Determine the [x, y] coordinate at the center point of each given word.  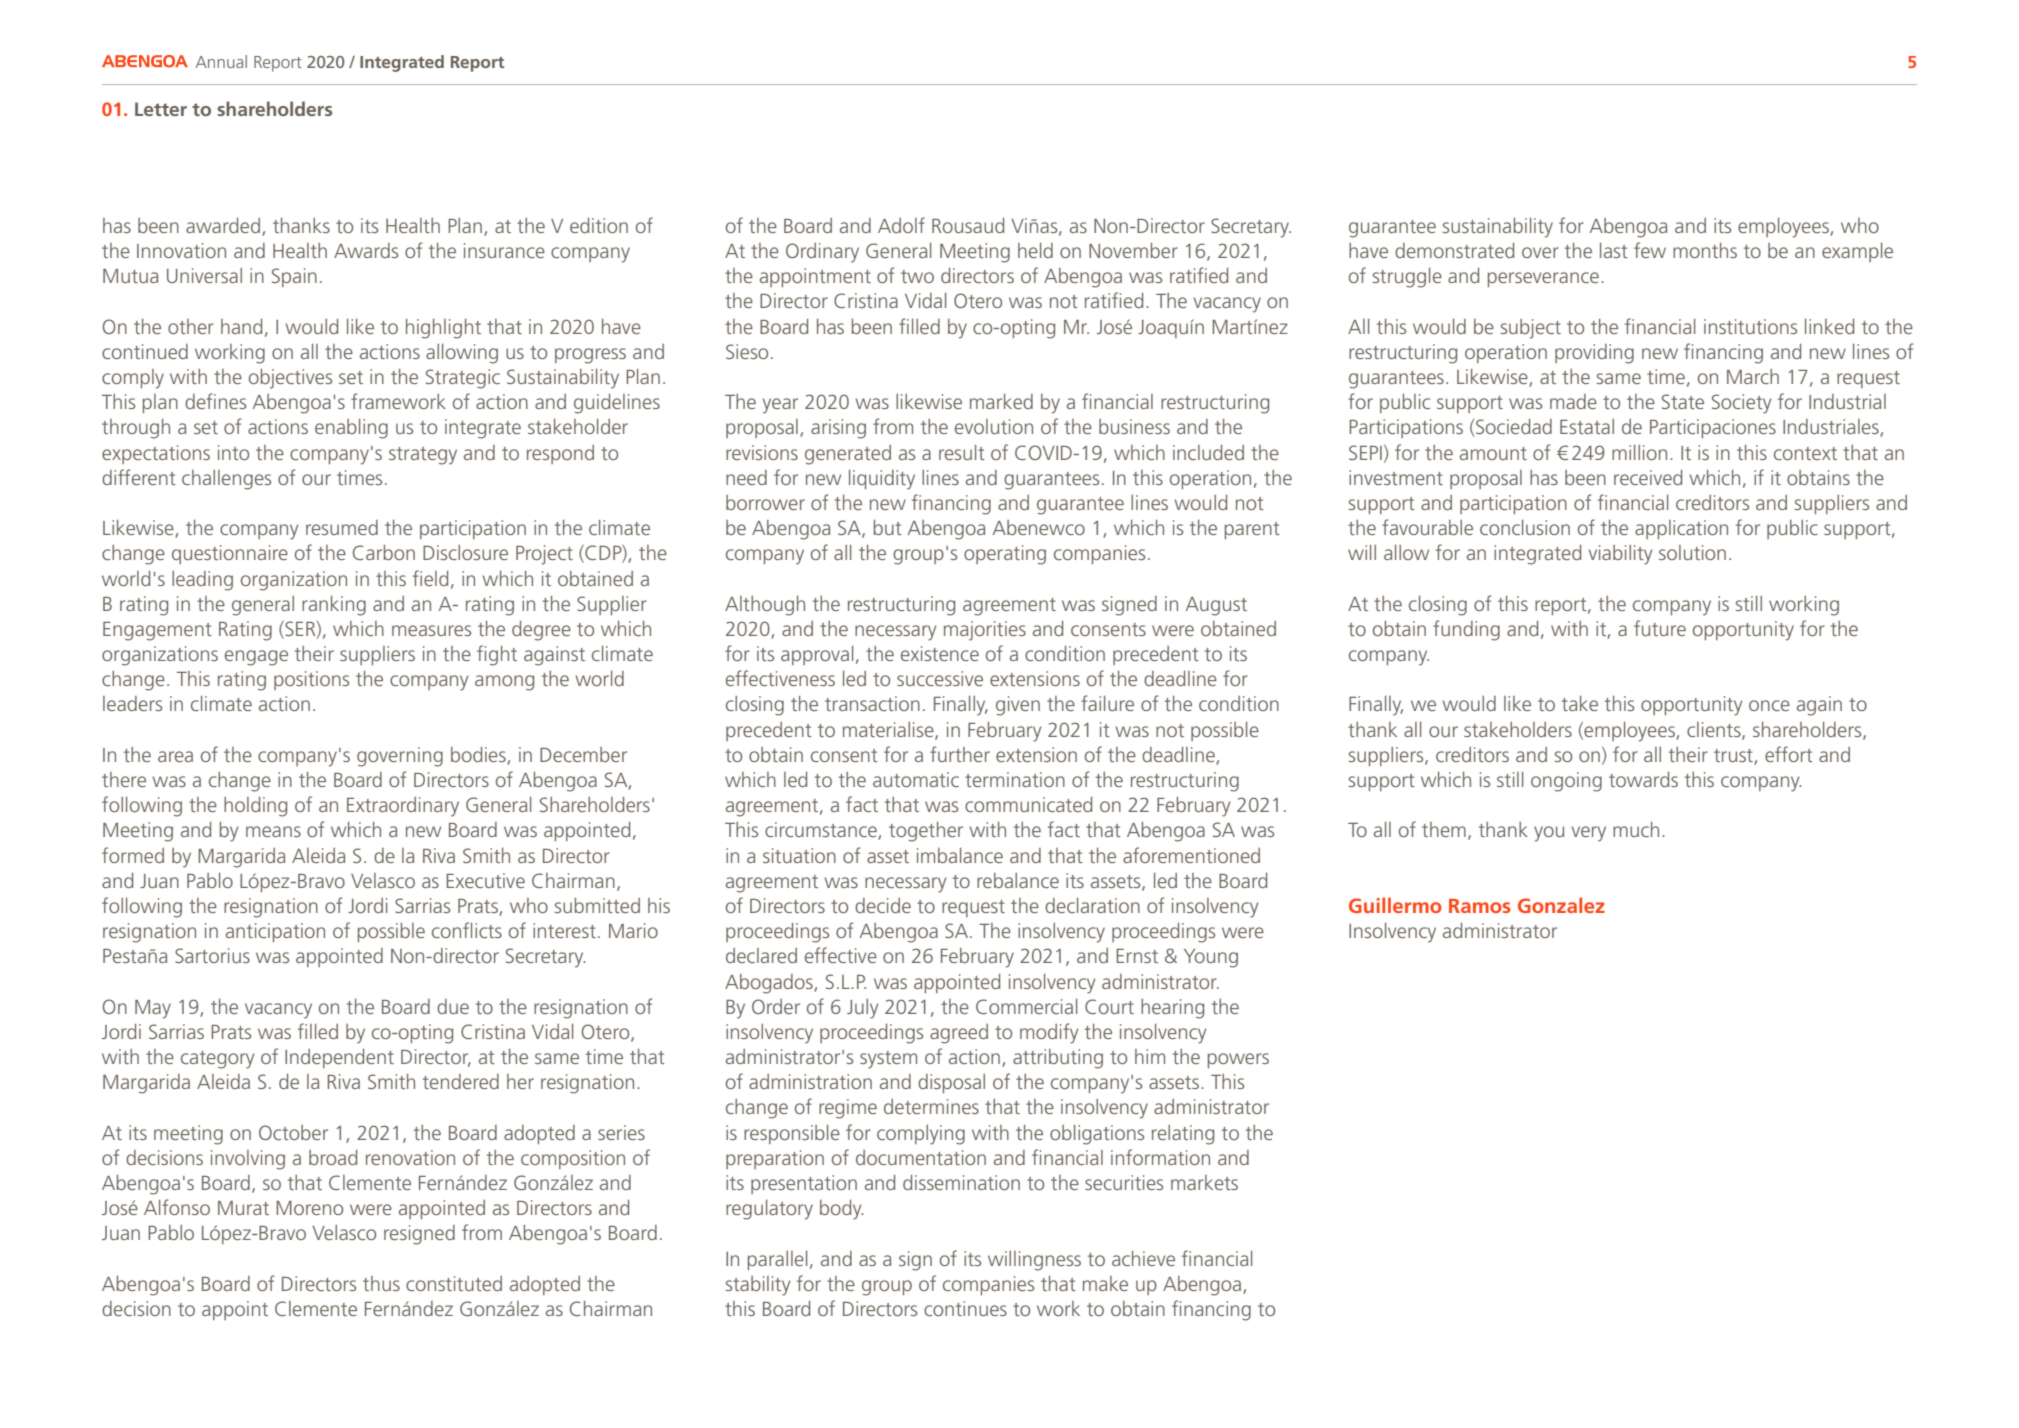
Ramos [1480, 906]
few [1650, 250]
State [1683, 401]
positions [311, 680]
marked [1001, 401]
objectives [290, 379]
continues [965, 1308]
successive [940, 678]
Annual [221, 61]
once [1769, 705]
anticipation [275, 932]
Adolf [901, 225]
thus [381, 1283]
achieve [1143, 1258]
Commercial [1027, 1006]
